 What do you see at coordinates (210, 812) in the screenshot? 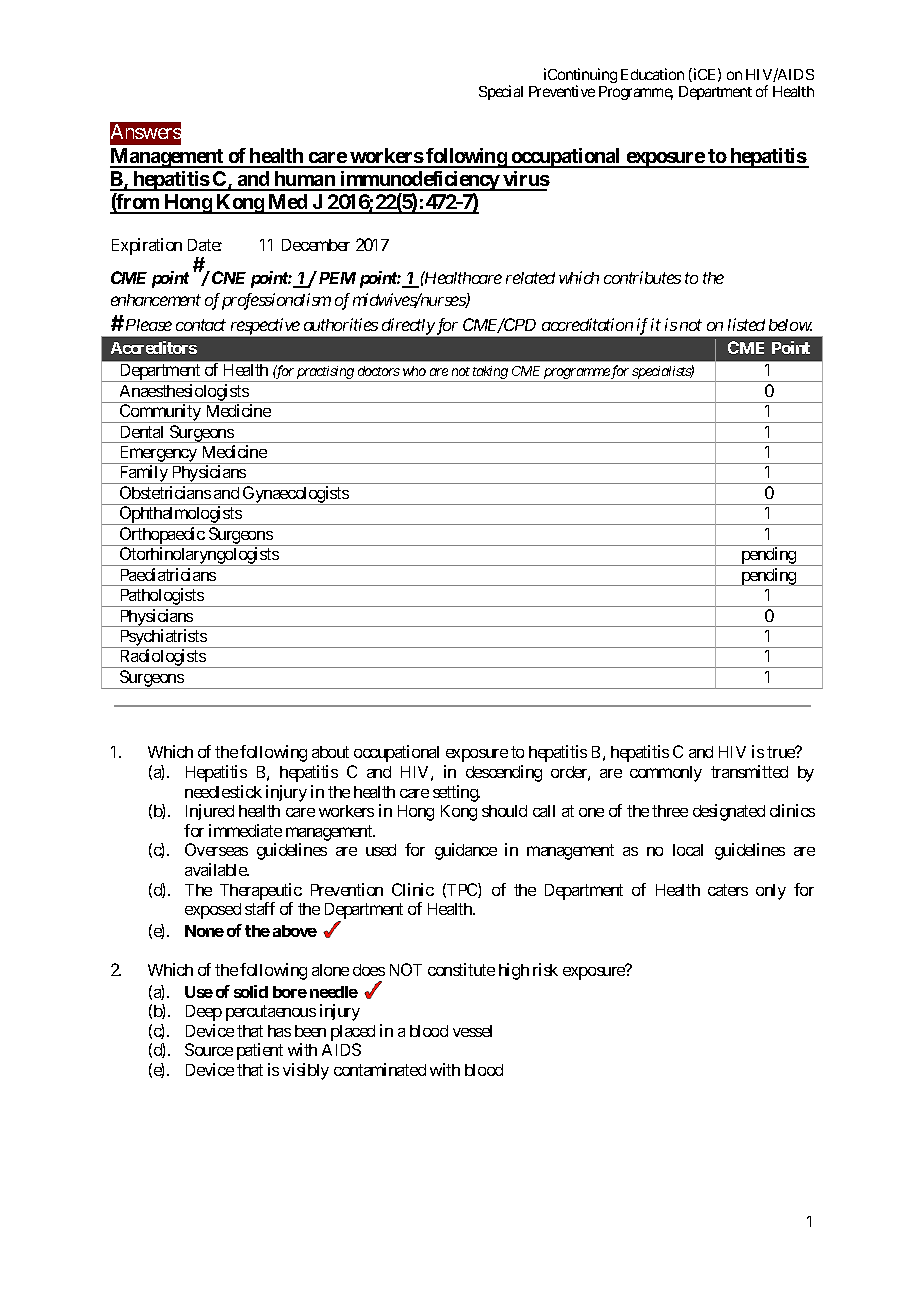
I see `Injured` at bounding box center [210, 812].
